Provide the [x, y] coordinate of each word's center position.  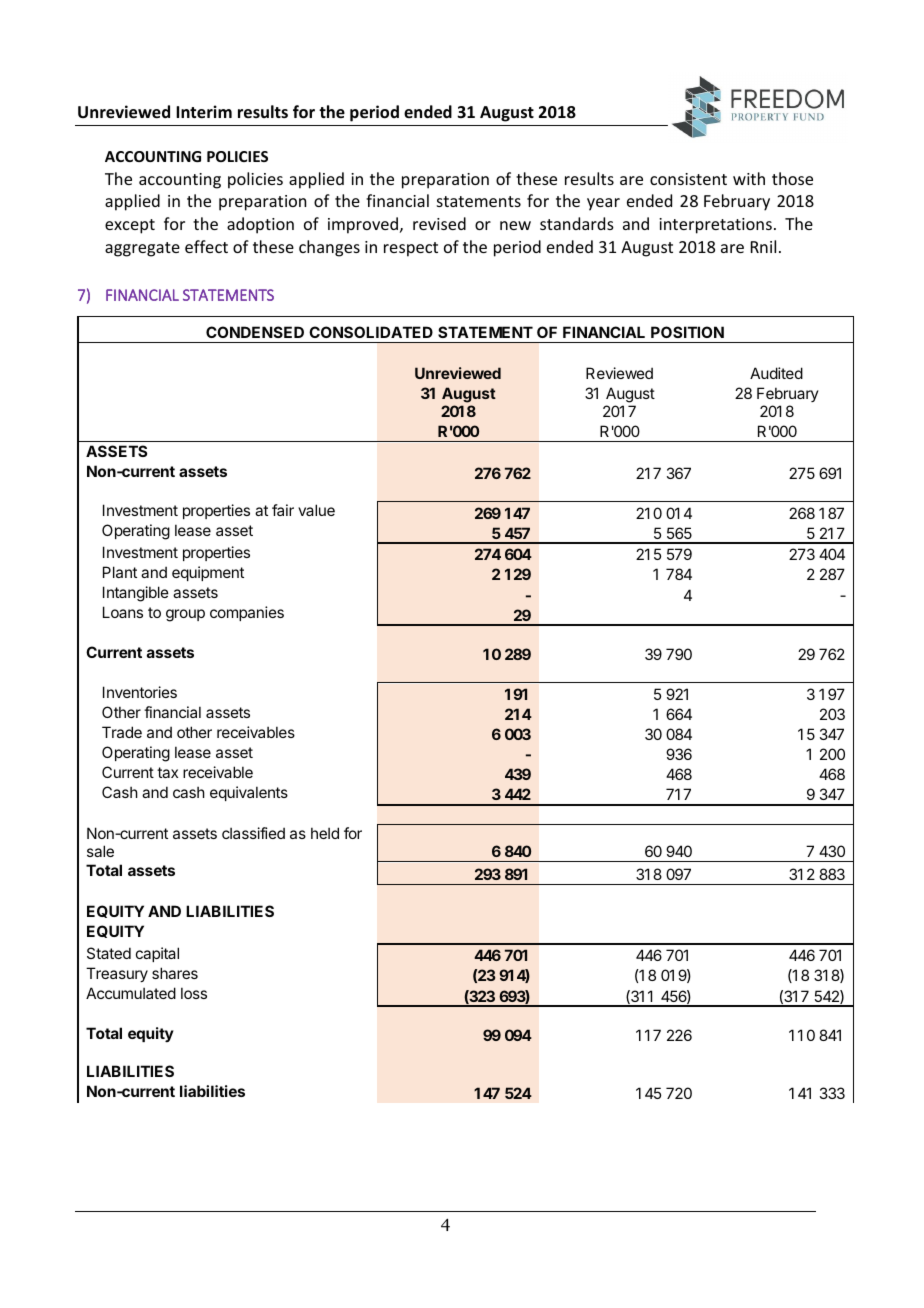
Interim [204, 112]
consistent [688, 179]
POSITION [687, 332]
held [325, 833]
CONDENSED [255, 332]
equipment [208, 573]
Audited [776, 373]
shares [175, 973]
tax [167, 772]
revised [439, 223]
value [316, 510]
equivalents [249, 793]
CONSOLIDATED [371, 332]
